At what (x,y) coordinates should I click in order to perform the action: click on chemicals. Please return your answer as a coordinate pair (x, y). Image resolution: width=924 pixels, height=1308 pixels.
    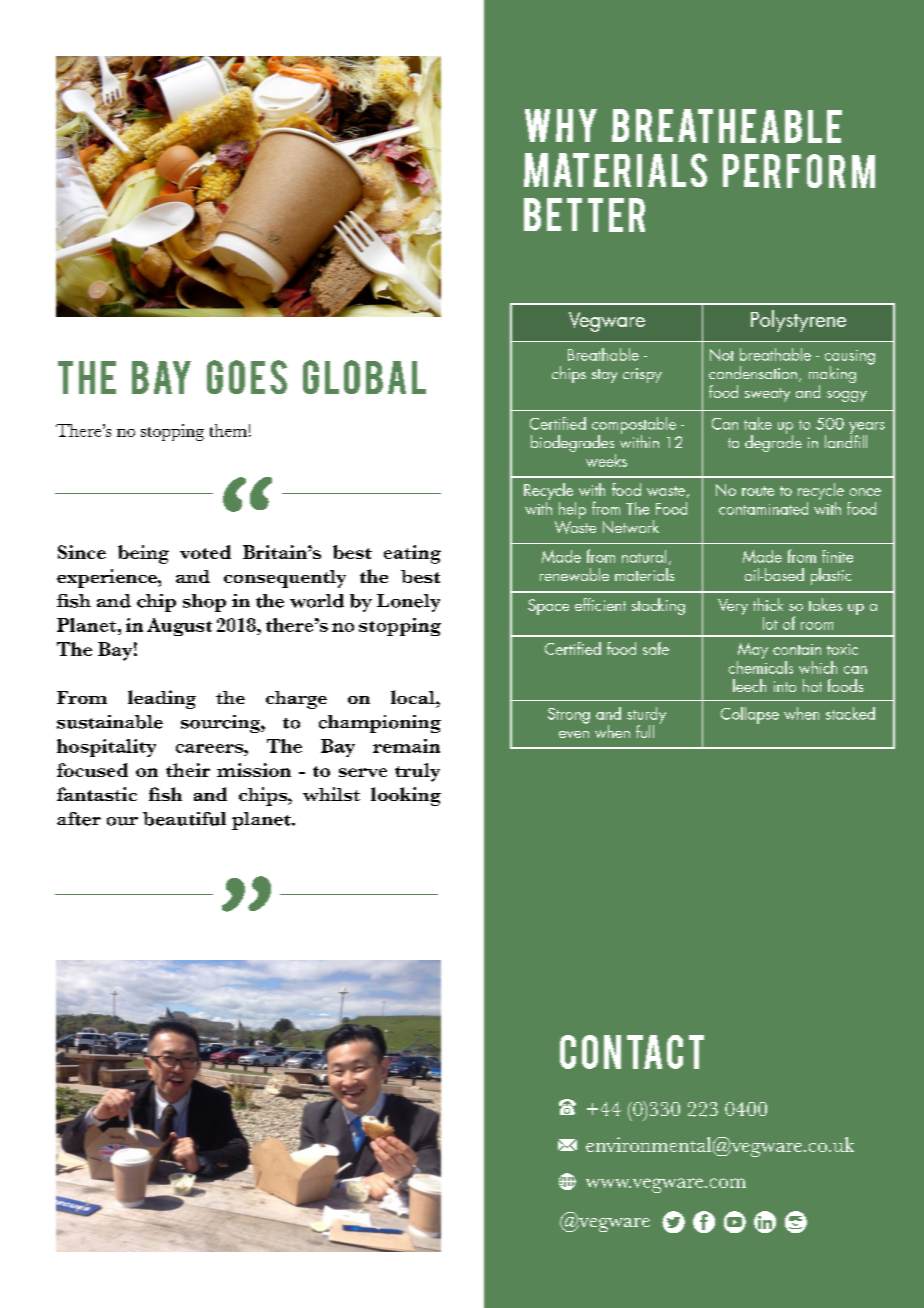
    Looking at the image, I should click on (761, 666).
